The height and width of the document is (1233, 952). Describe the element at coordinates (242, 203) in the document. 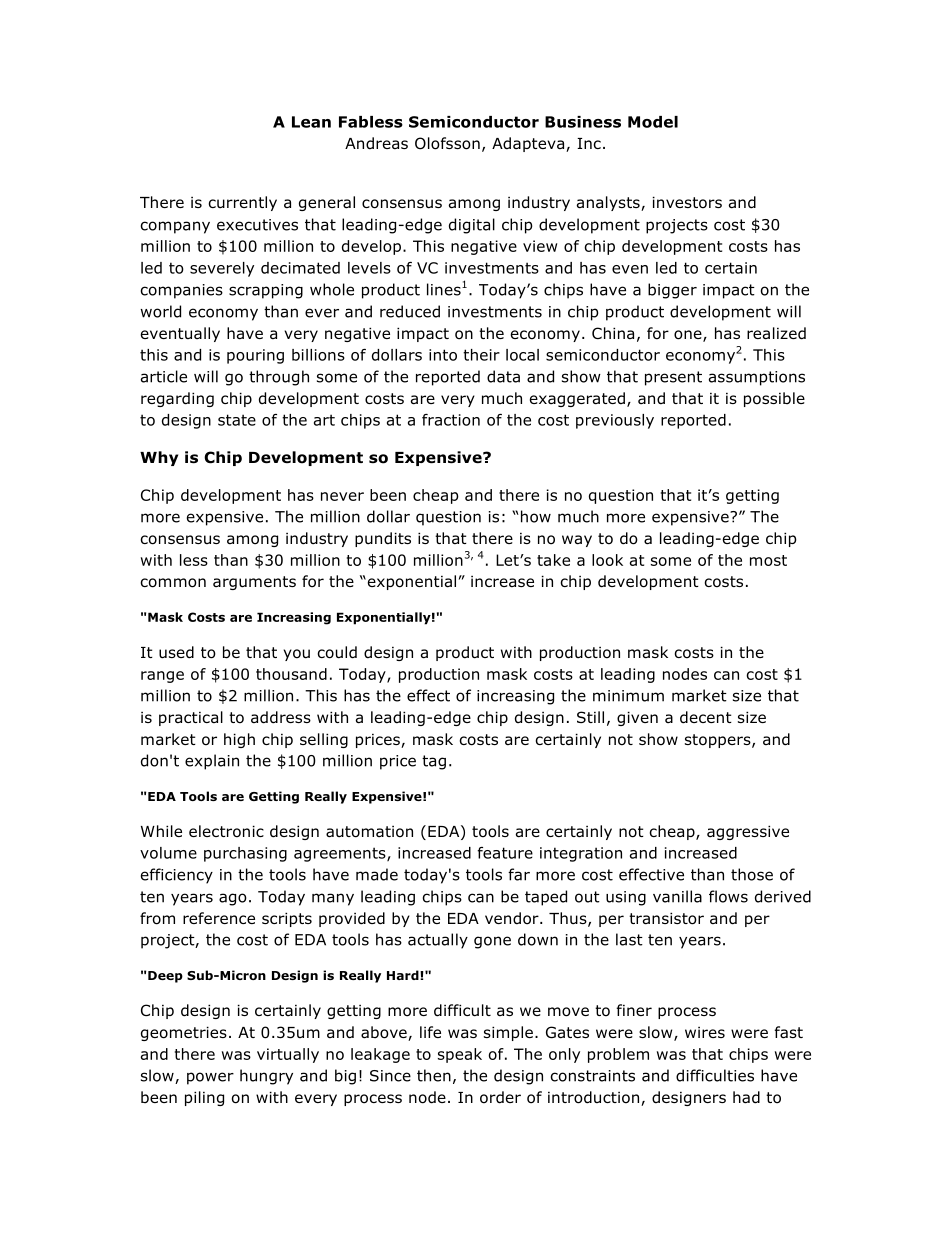

I see `currently` at that location.
